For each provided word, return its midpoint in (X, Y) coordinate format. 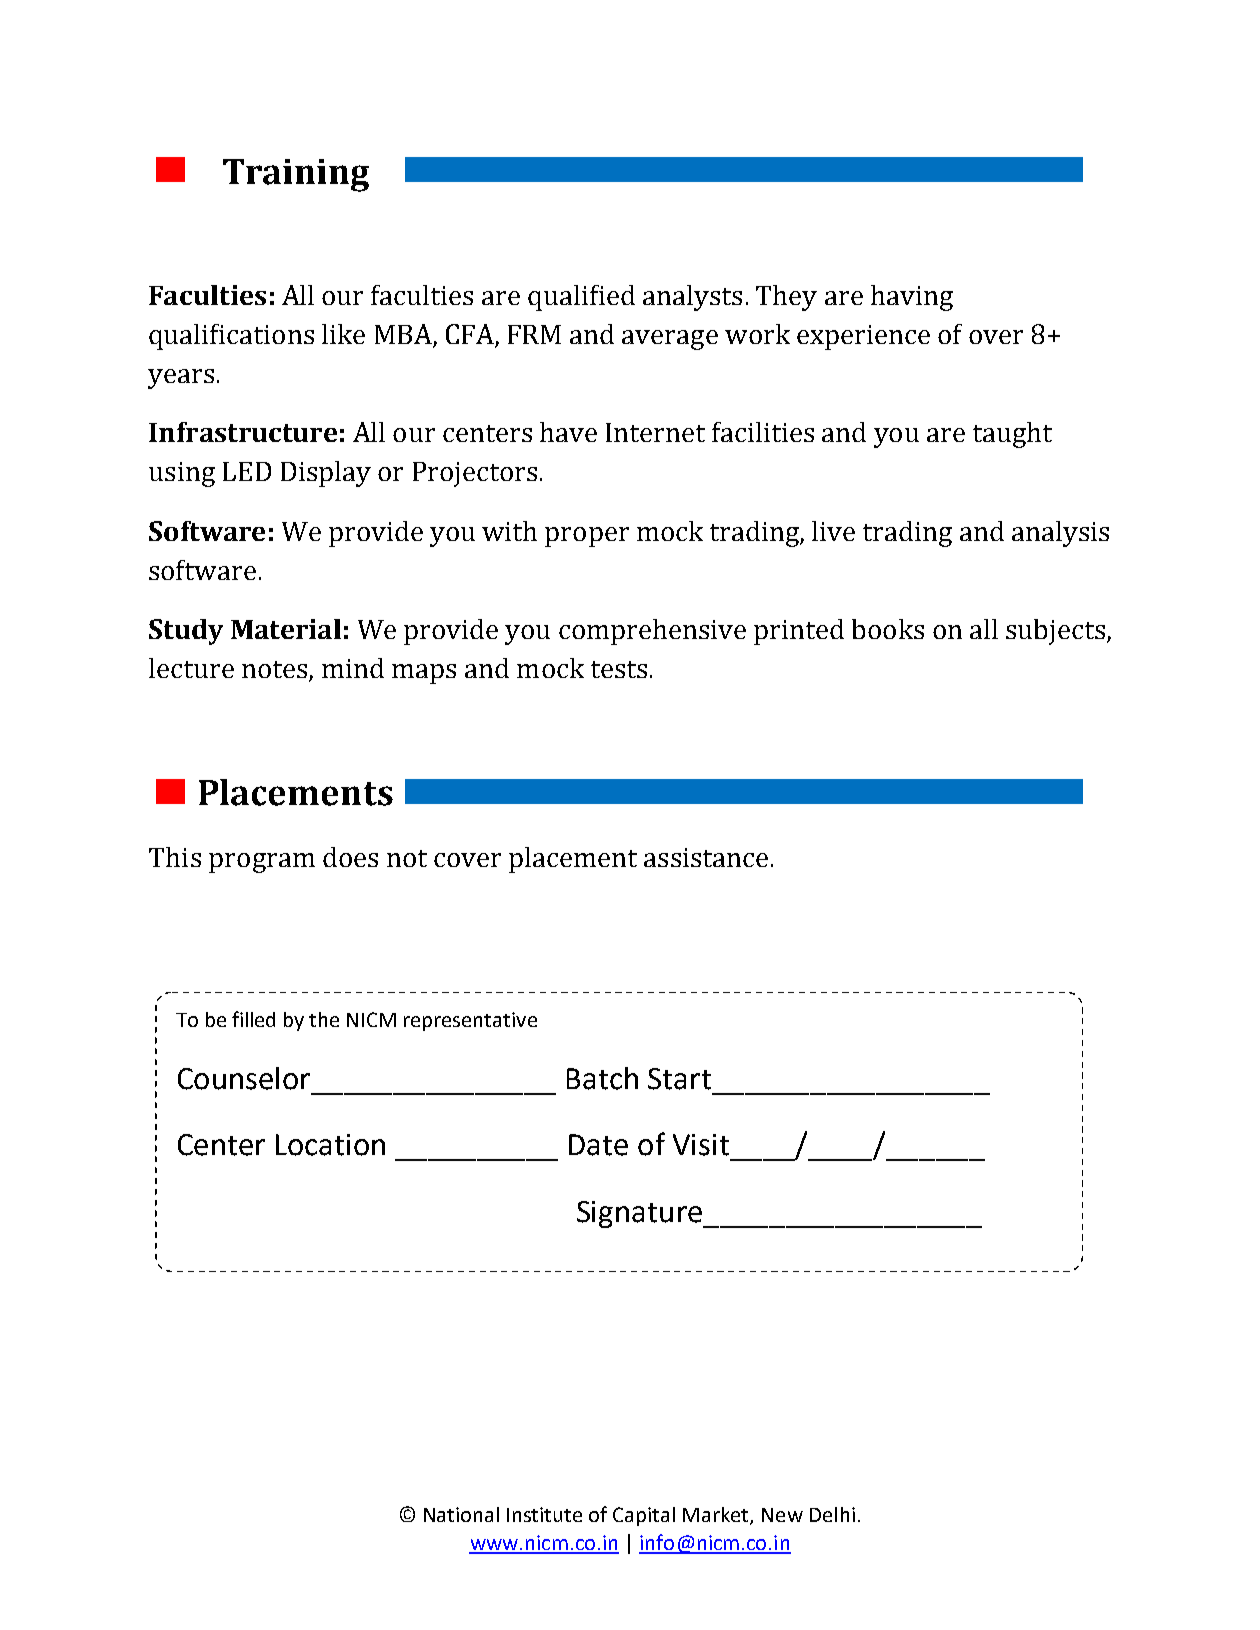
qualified (581, 298)
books (888, 629)
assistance (706, 857)
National (461, 1514)
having (912, 298)
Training (296, 175)
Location (330, 1145)
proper (587, 537)
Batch (602, 1078)
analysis (1060, 534)
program (262, 863)
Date (598, 1145)
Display (326, 474)
